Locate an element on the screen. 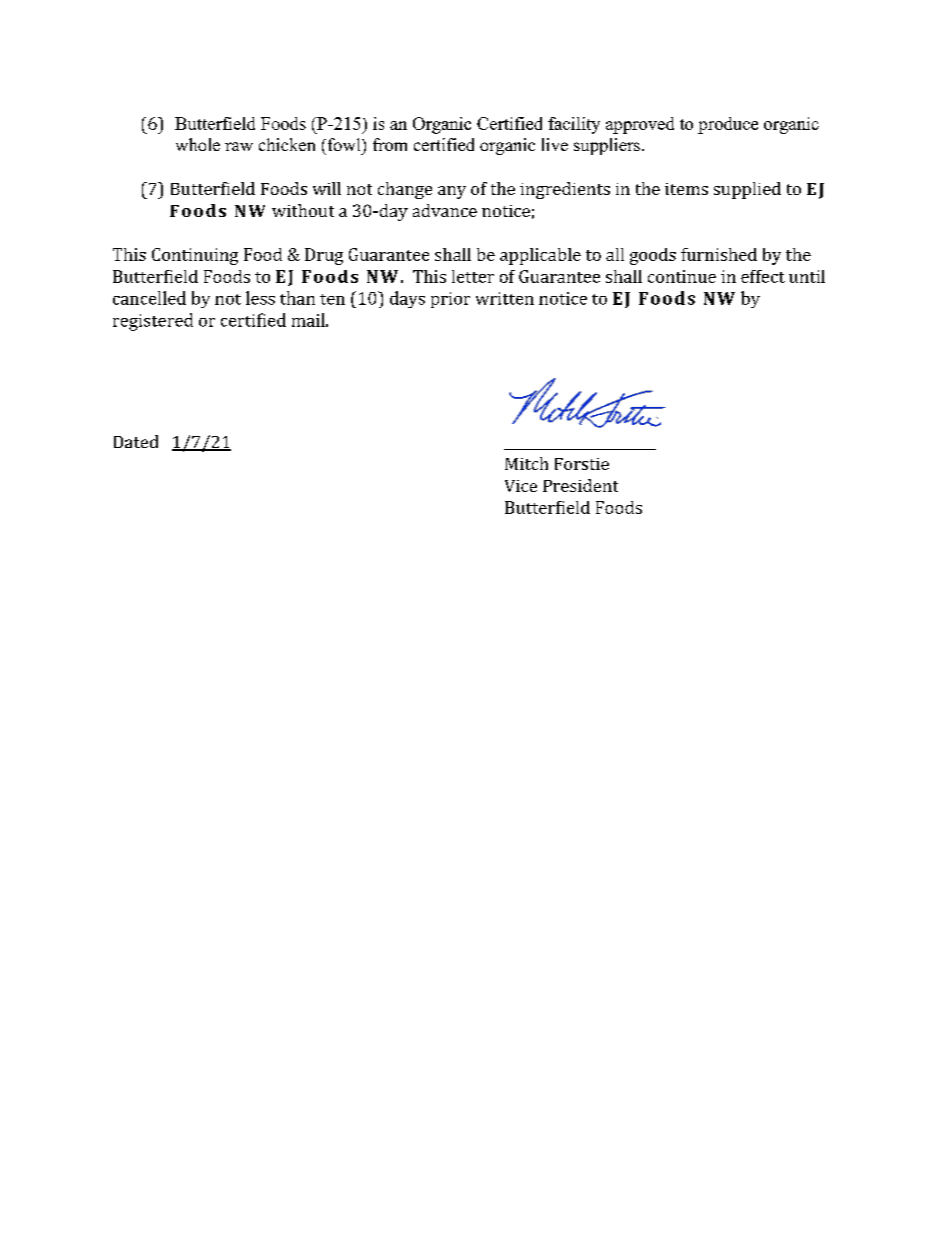  written is located at coordinates (505, 298).
